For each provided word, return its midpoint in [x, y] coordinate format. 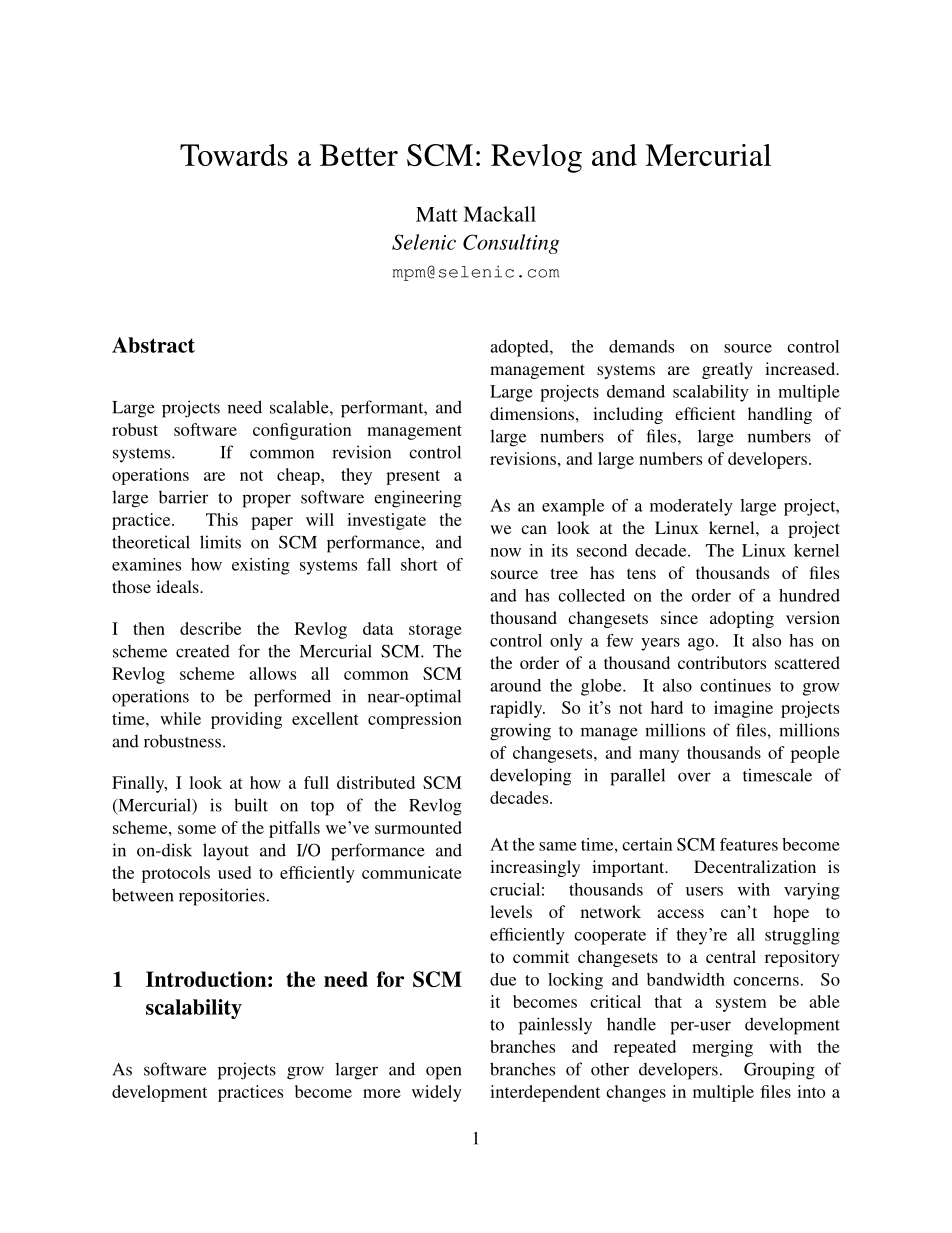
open [443, 1073]
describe [210, 628]
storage [435, 631]
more [382, 1093]
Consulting [511, 244]
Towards [234, 155]
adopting [742, 619]
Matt [437, 214]
